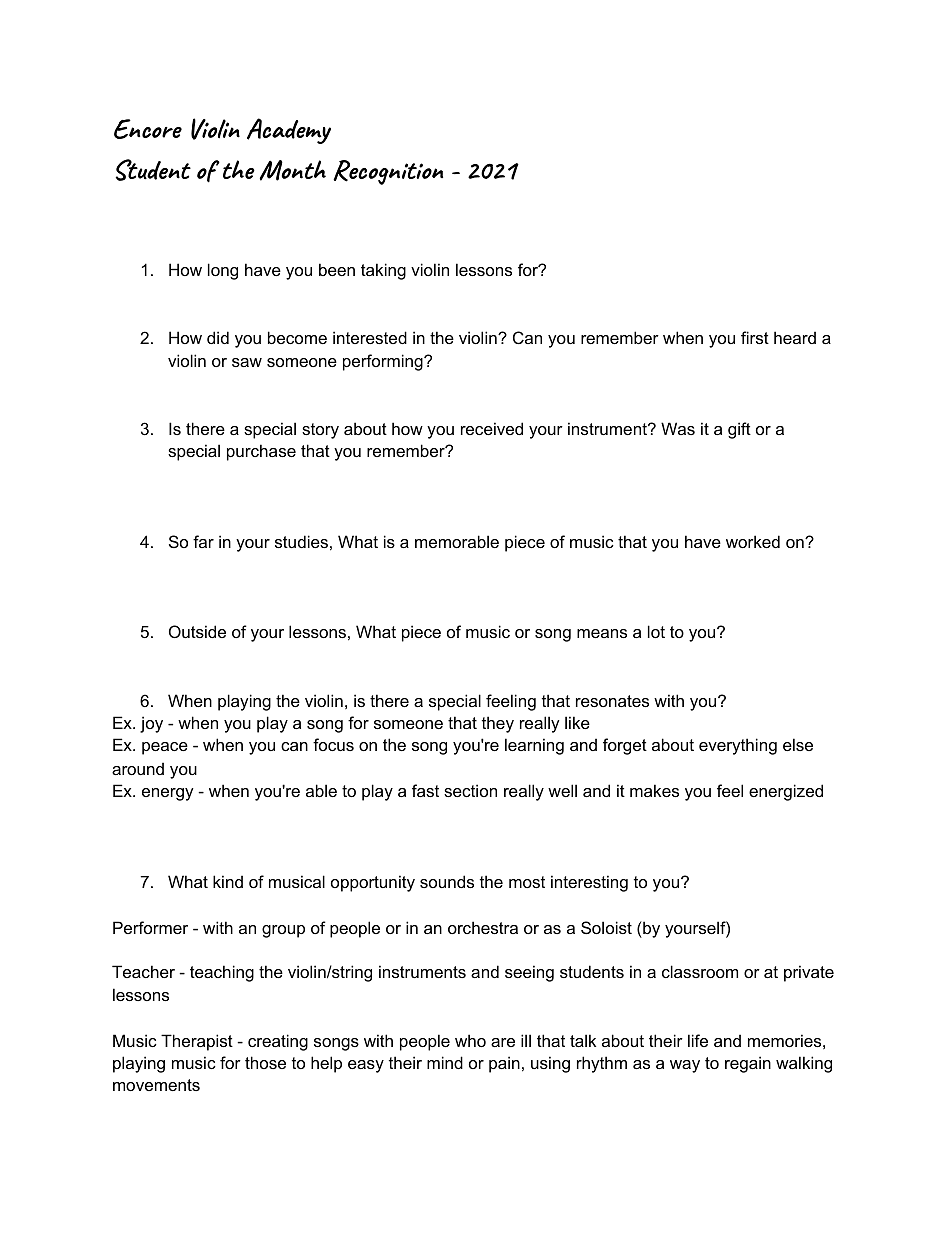  I want to click on section, so click(470, 790).
